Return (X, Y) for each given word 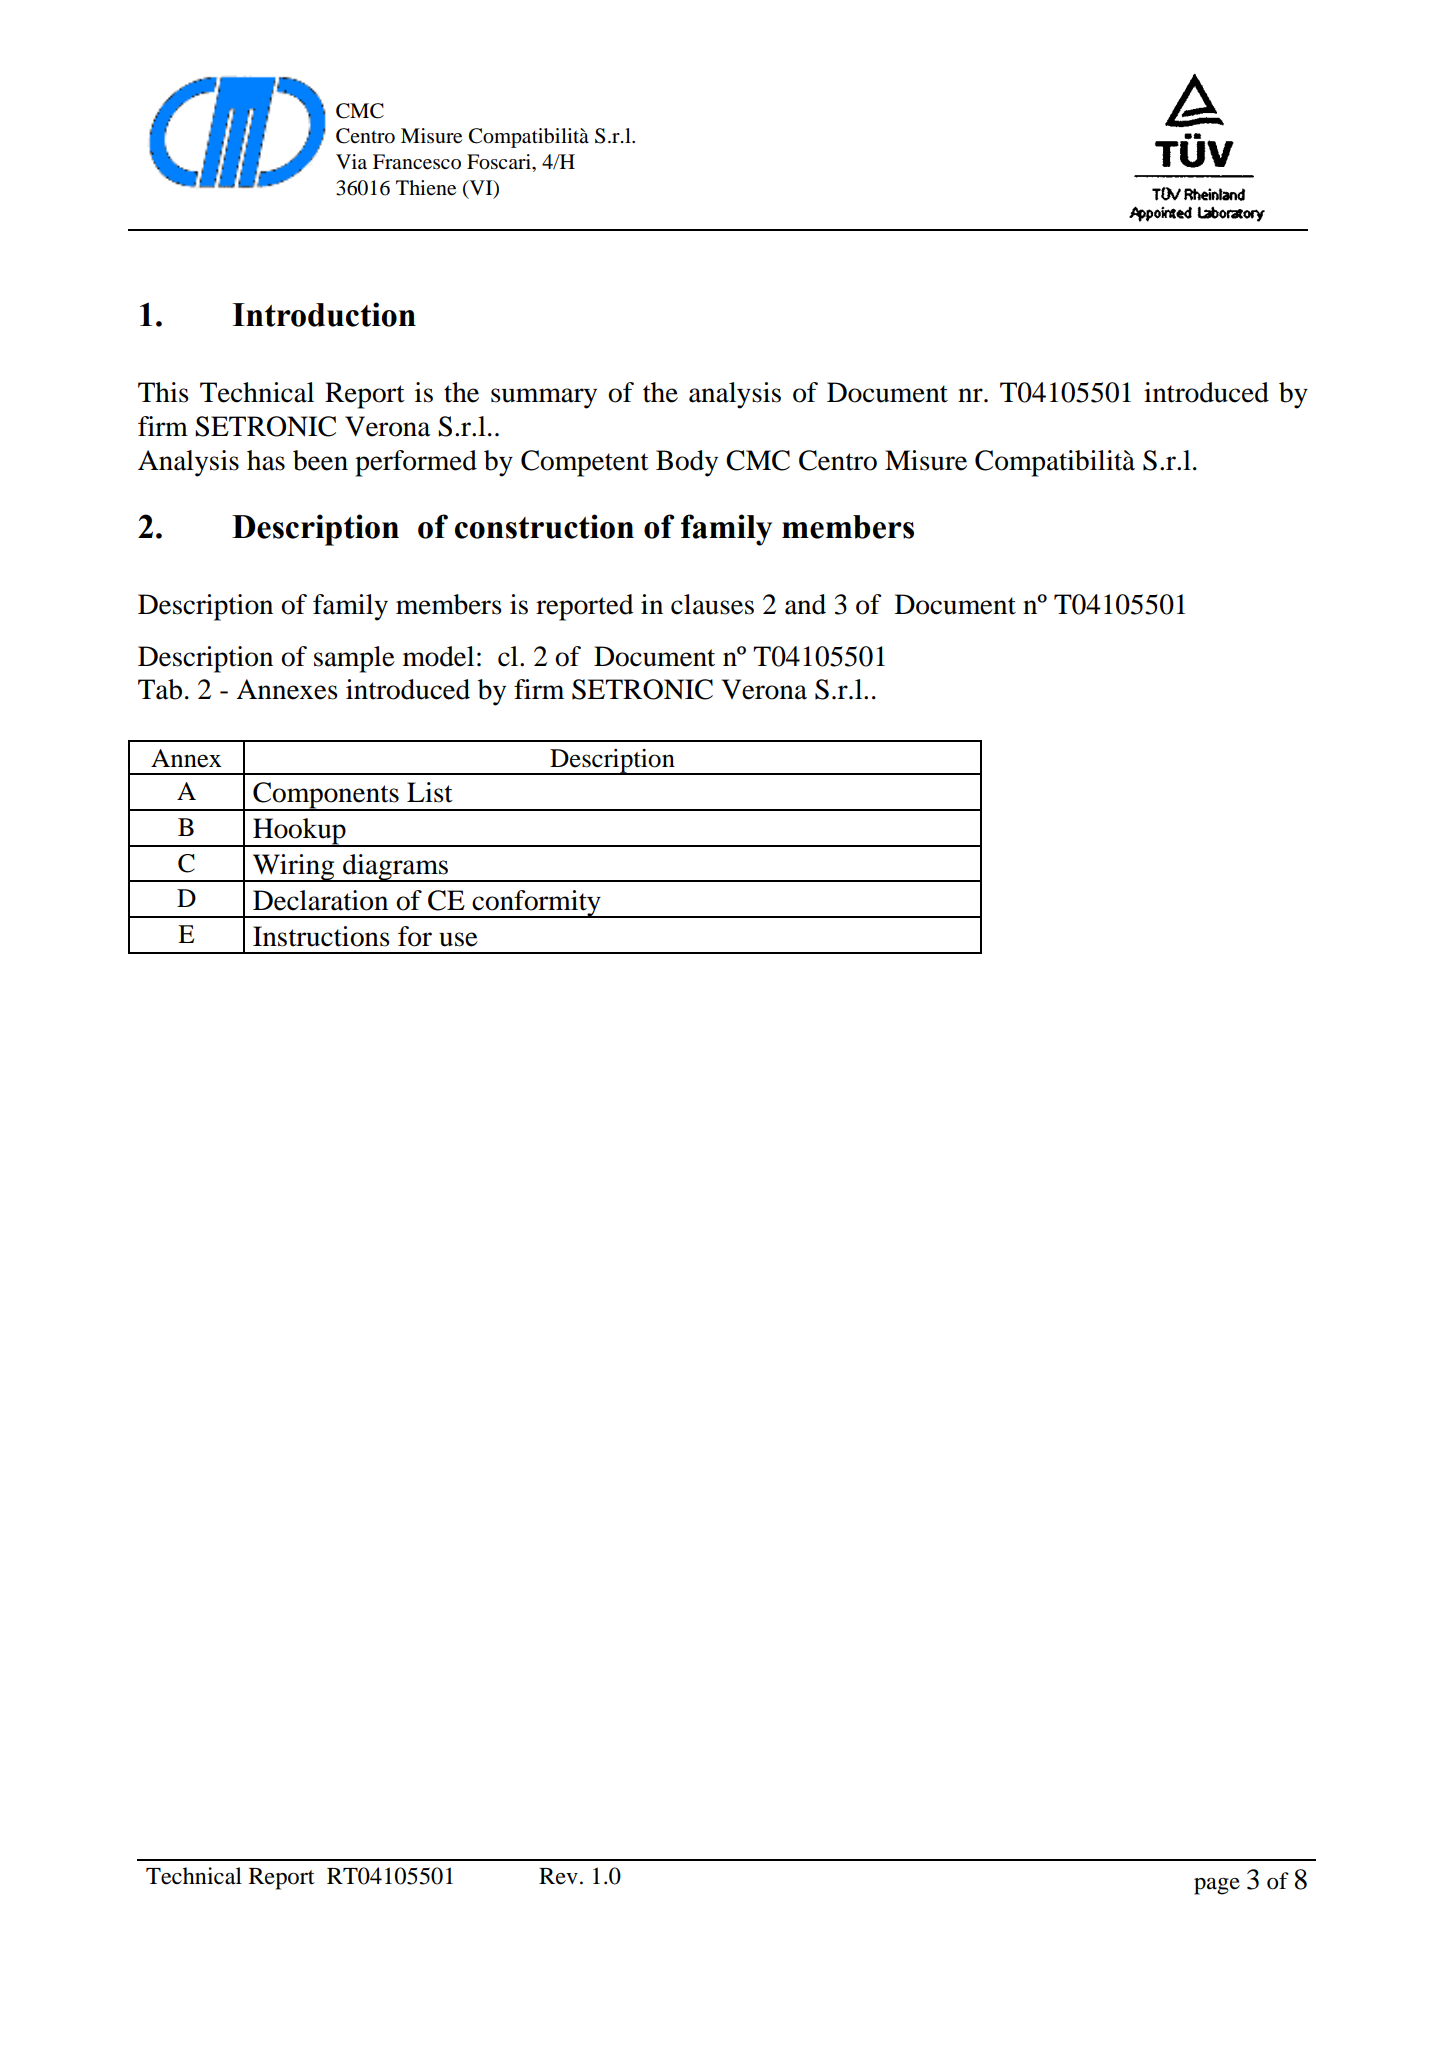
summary (544, 398)
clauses (712, 604)
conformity (536, 904)
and (805, 604)
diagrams (395, 868)
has (266, 460)
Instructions (321, 936)
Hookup (299, 832)
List (430, 792)
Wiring (293, 868)
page (1217, 1886)
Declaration (320, 900)
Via (351, 161)
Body (687, 463)
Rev (558, 1876)
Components (326, 796)
